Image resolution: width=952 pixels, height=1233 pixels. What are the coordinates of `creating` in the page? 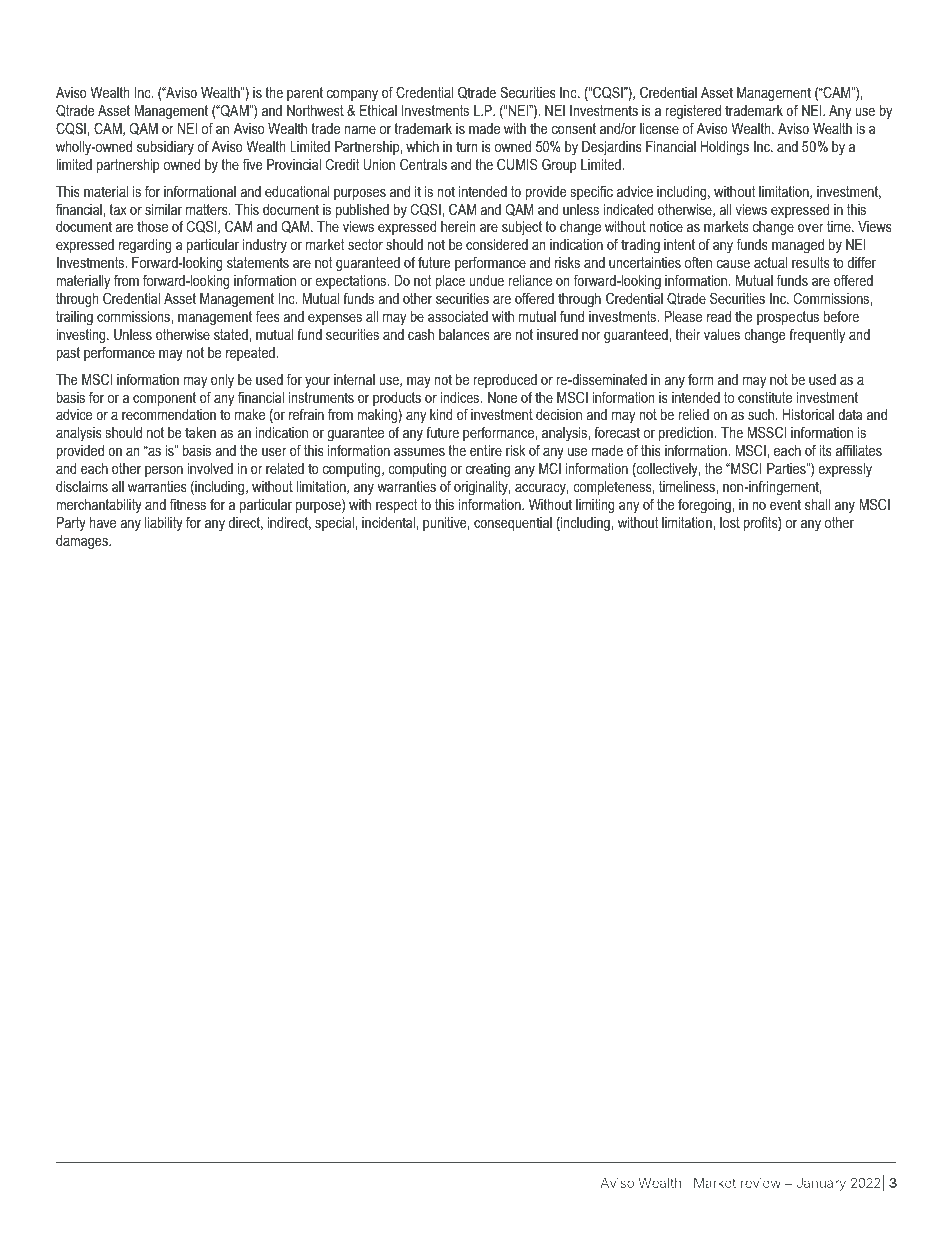 It's located at (488, 470).
